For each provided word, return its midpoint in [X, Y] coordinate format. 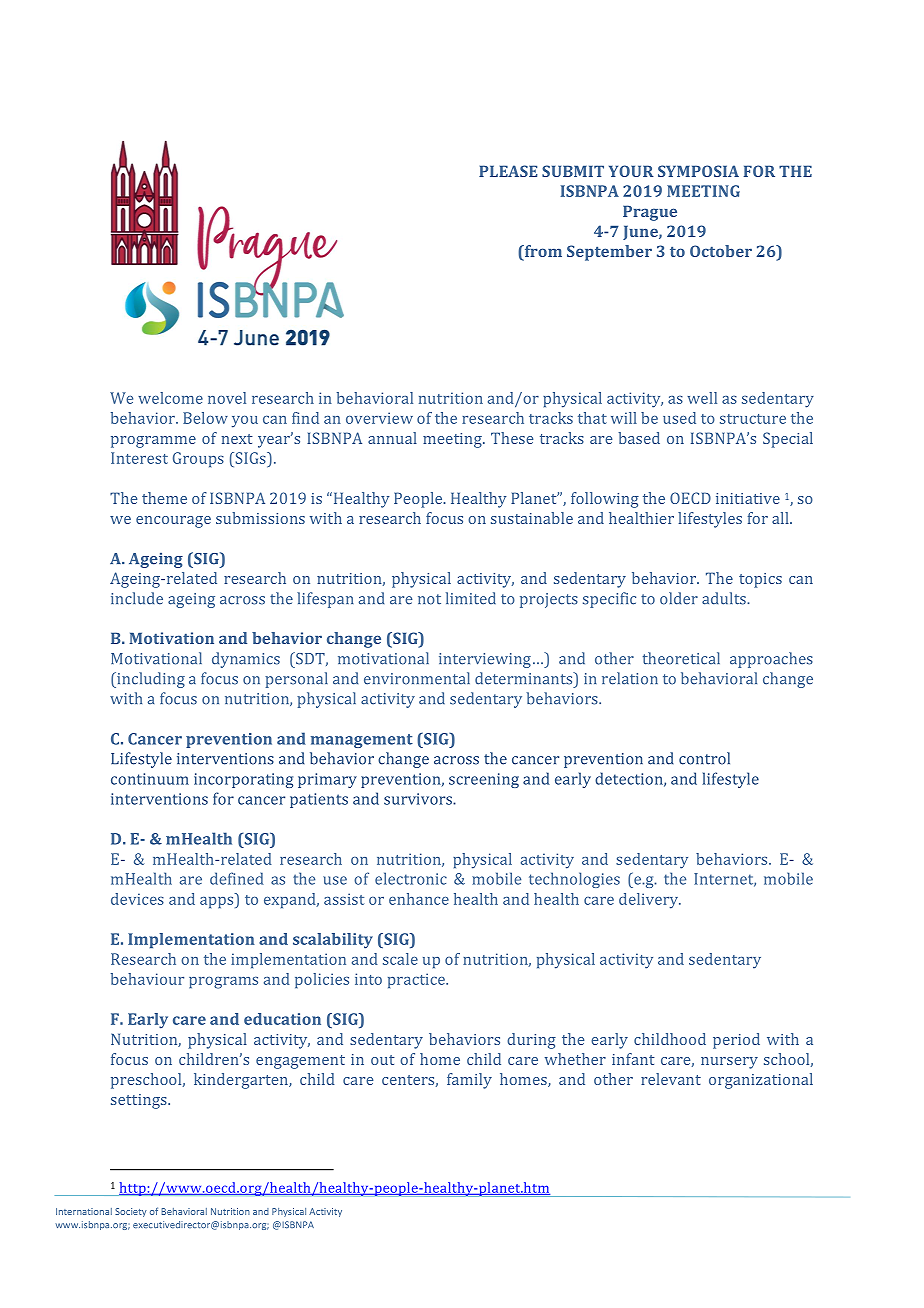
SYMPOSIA [698, 171]
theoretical [681, 658]
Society [131, 1212]
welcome [170, 398]
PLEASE [508, 171]
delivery [650, 901]
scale [400, 959]
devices [137, 899]
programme [153, 442]
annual [392, 438]
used [679, 418]
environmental [417, 678]
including [150, 680]
